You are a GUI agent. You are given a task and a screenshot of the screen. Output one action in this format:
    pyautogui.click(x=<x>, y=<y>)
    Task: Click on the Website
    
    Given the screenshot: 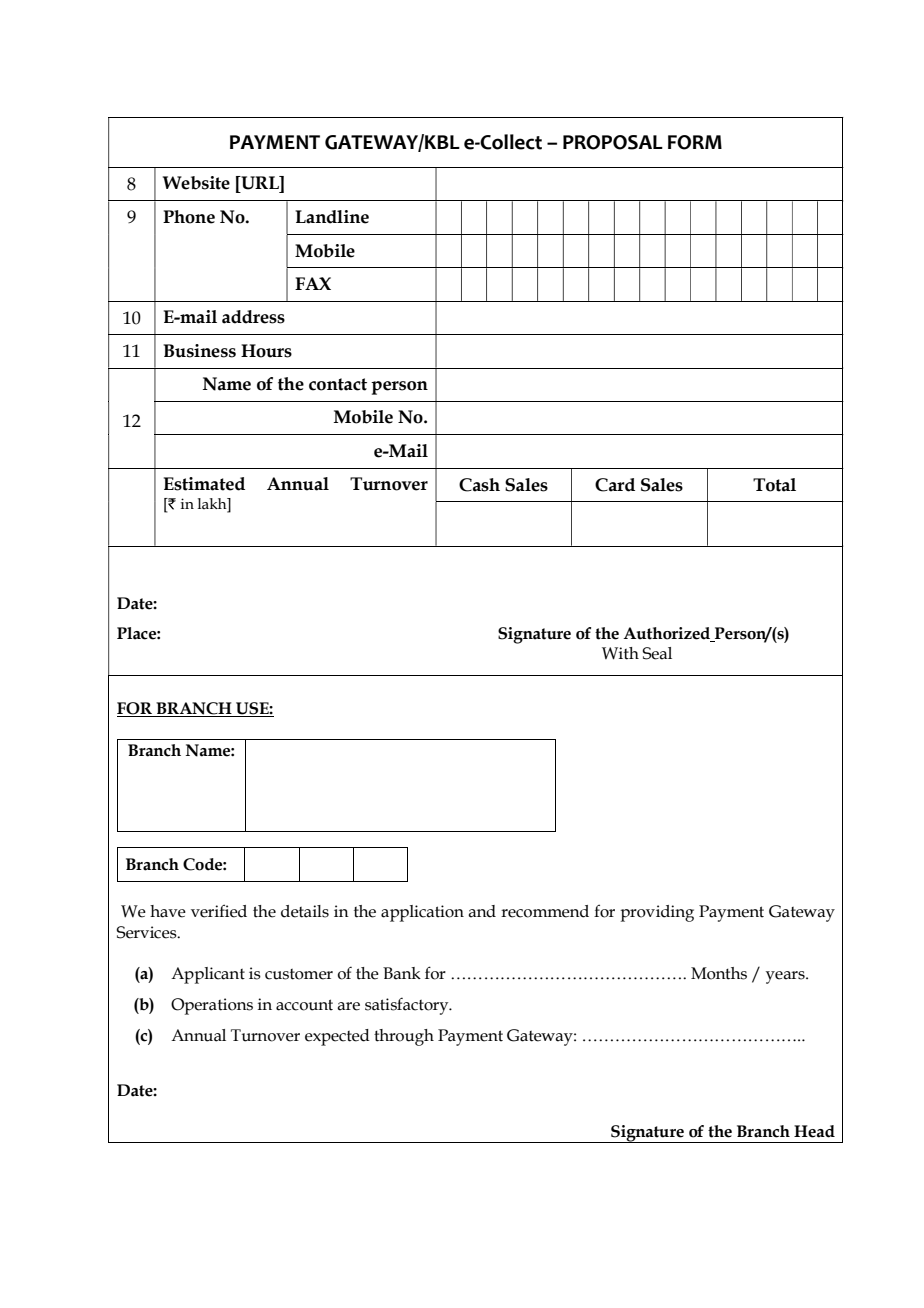 What is the action you would take?
    pyautogui.click(x=196, y=183)
